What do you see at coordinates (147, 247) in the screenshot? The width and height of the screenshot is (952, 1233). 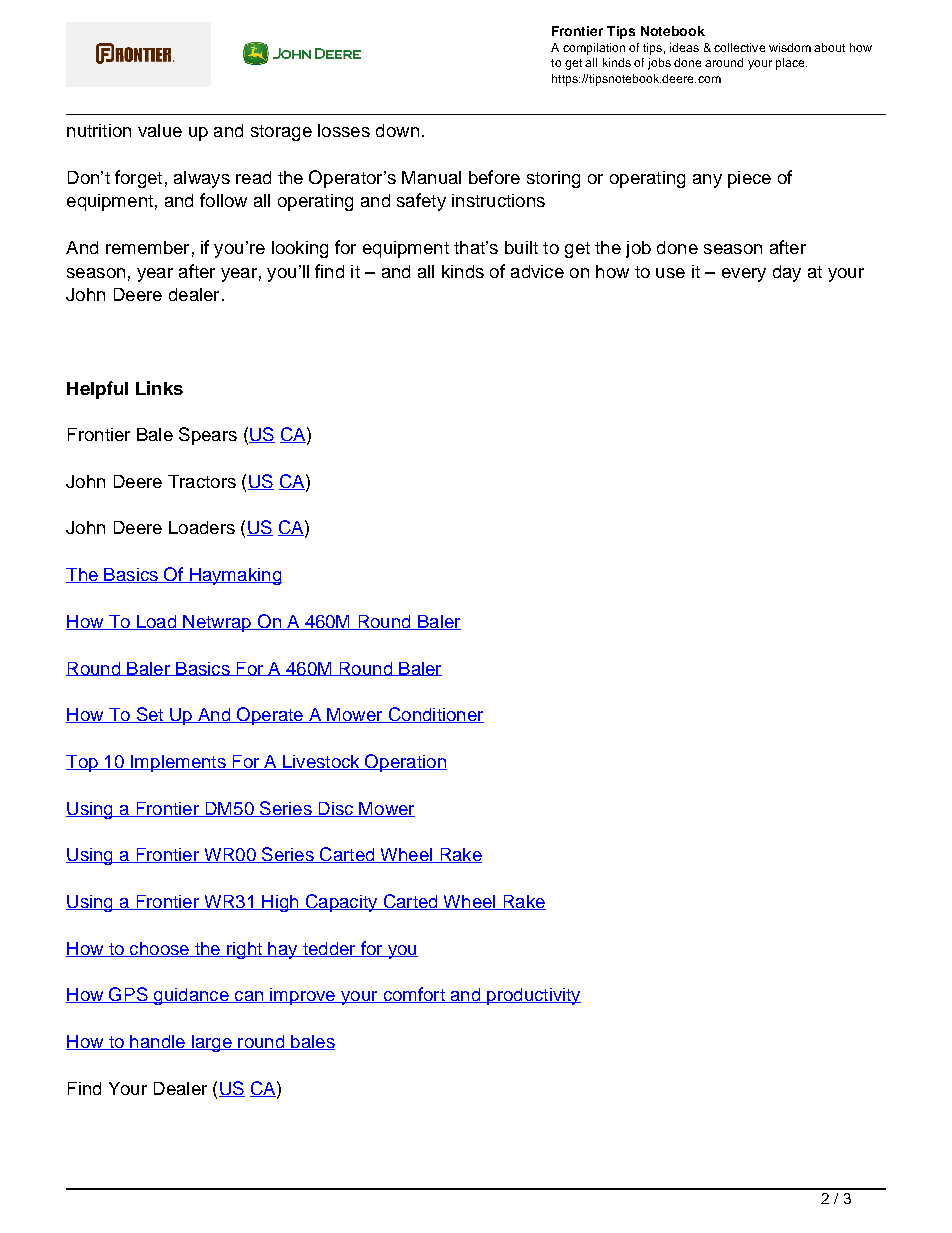 I see `remember` at bounding box center [147, 247].
